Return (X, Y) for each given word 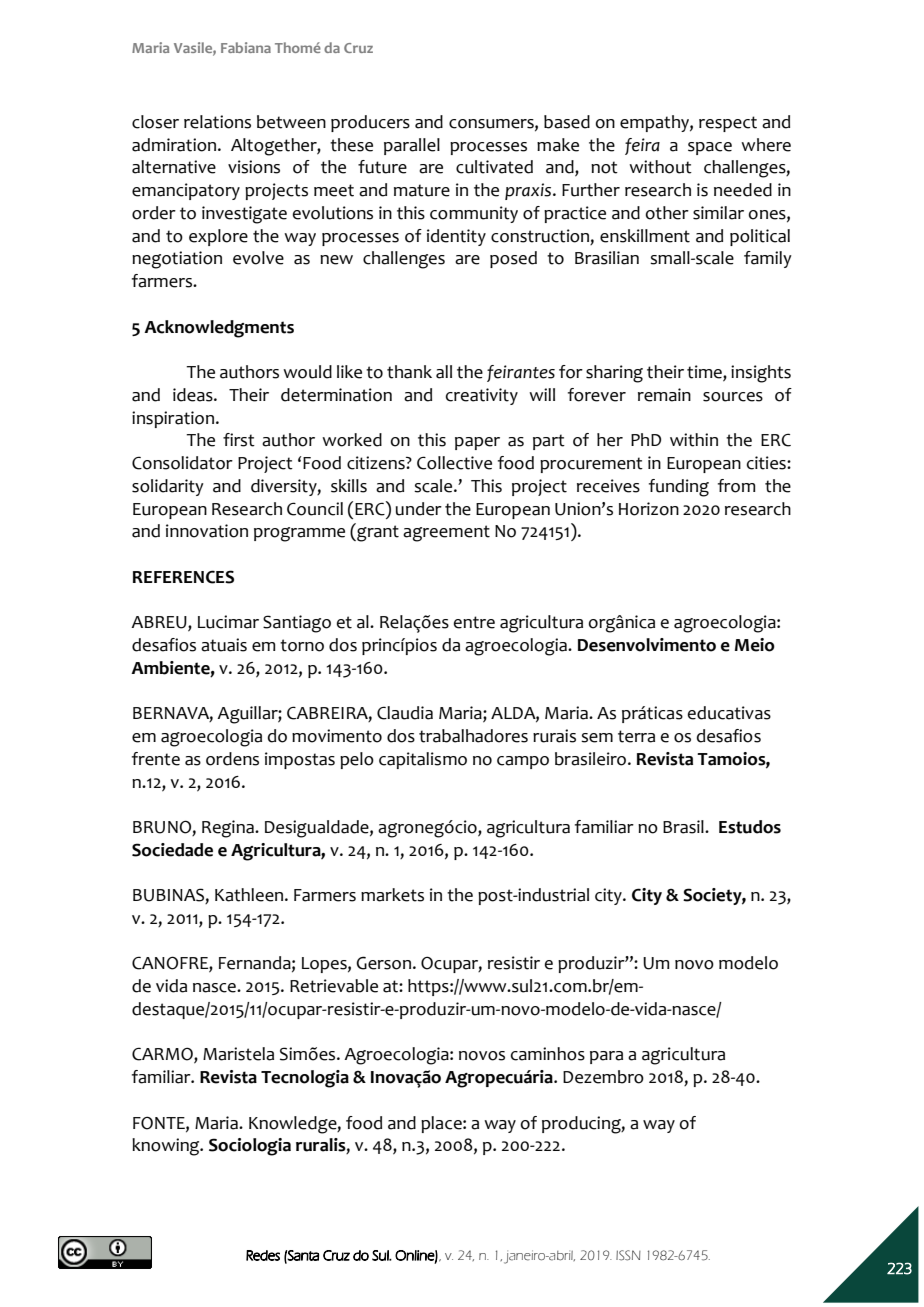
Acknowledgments (219, 329)
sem (597, 738)
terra (636, 736)
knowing (167, 1147)
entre (474, 622)
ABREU (160, 623)
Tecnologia (305, 1079)
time (705, 373)
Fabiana (246, 47)
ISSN (628, 1255)
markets (392, 895)
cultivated (494, 167)
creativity (482, 396)
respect (728, 124)
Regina (229, 829)
